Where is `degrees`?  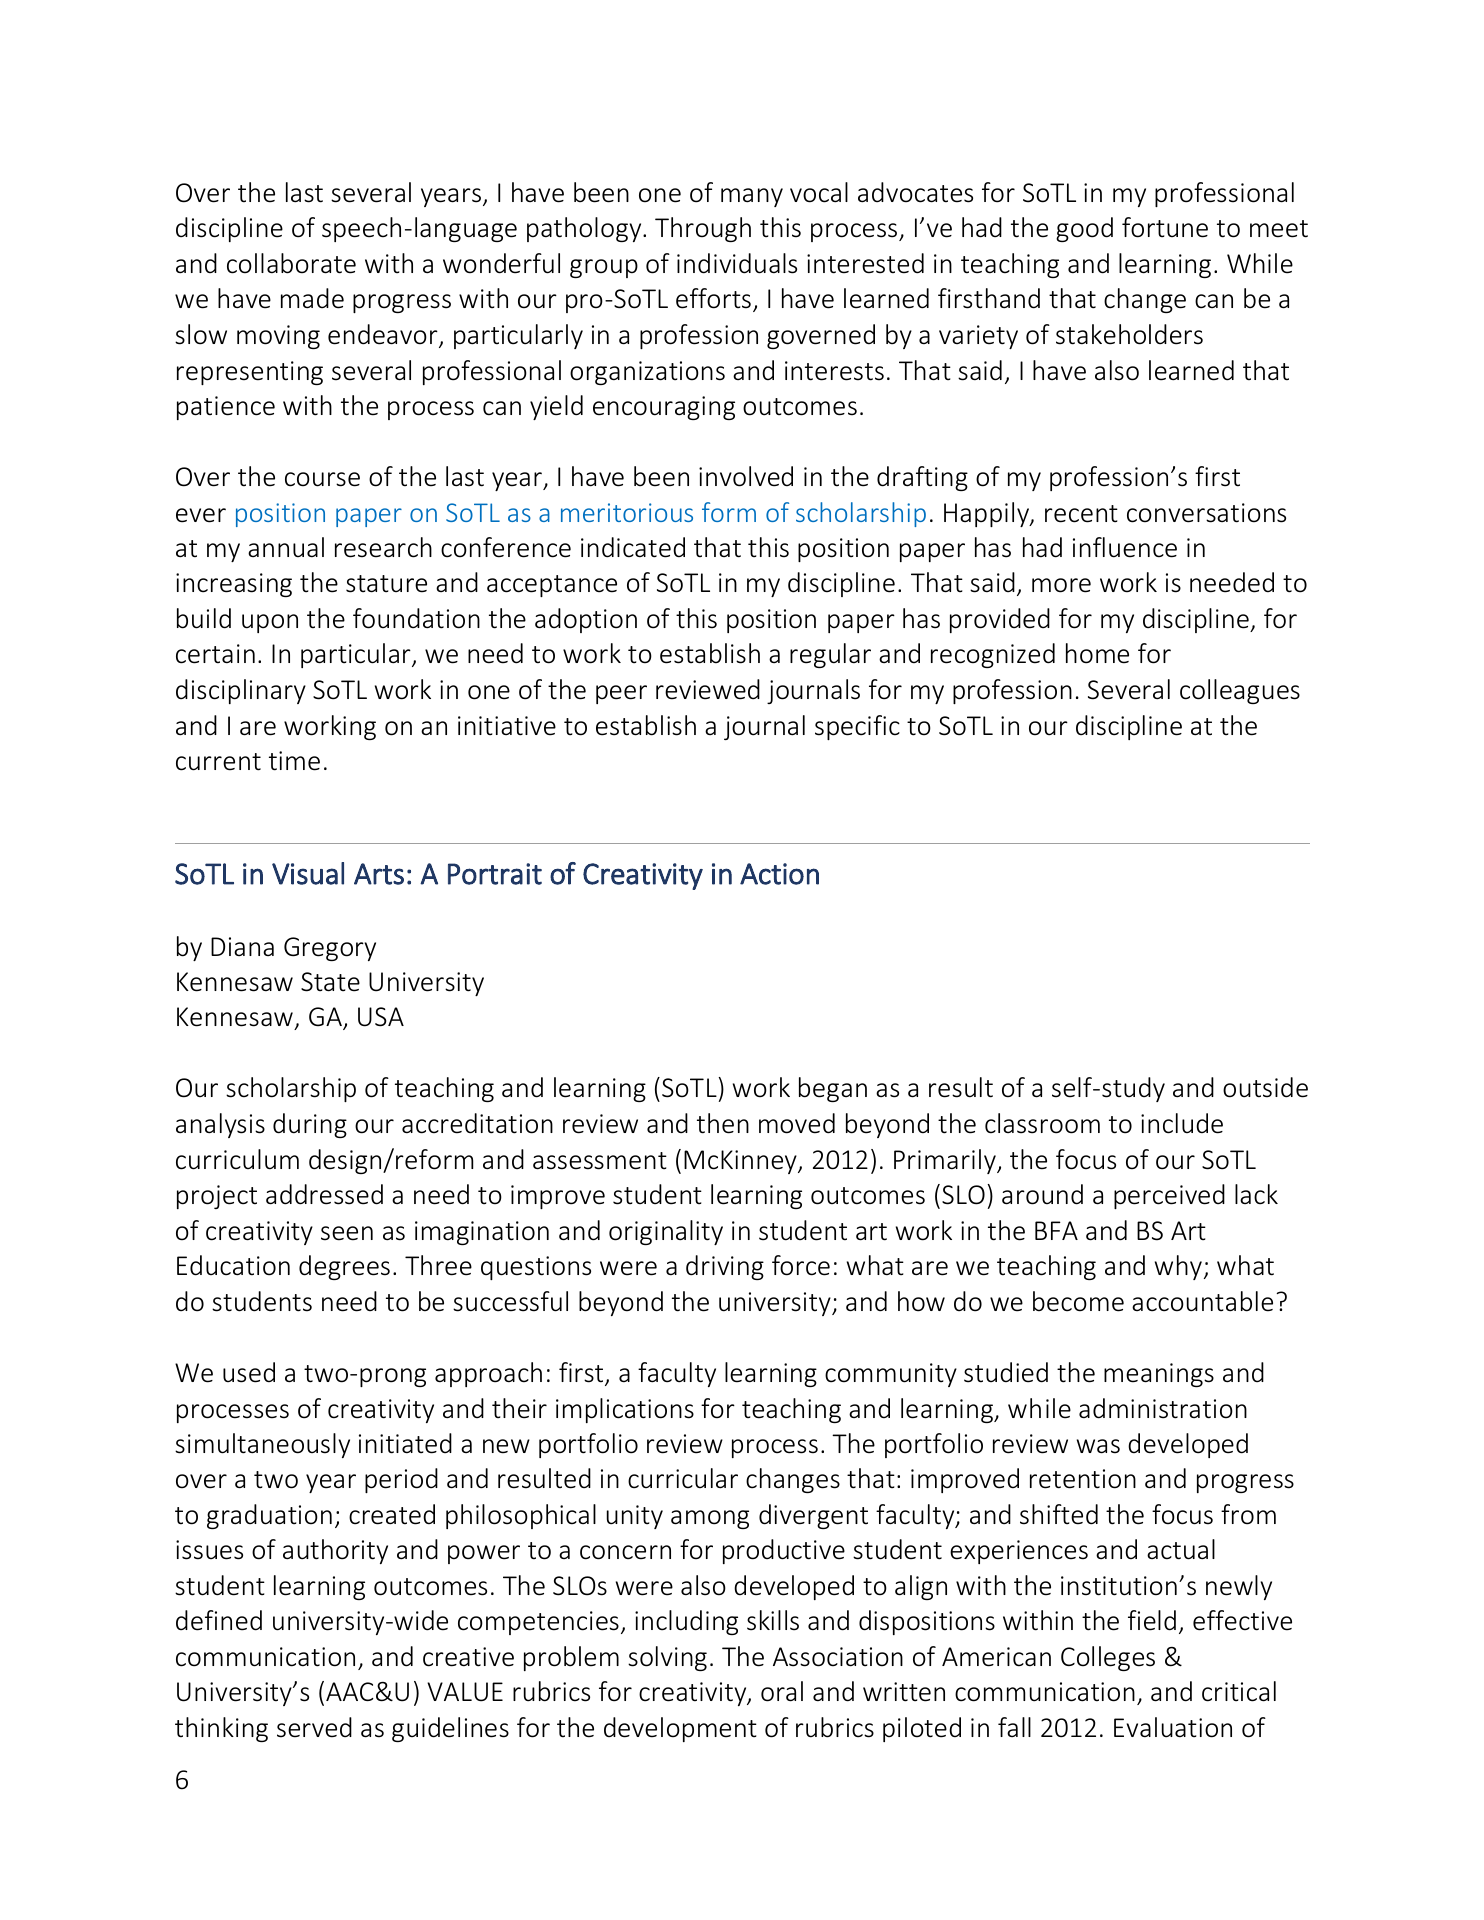
degrees is located at coordinates (344, 1267).
